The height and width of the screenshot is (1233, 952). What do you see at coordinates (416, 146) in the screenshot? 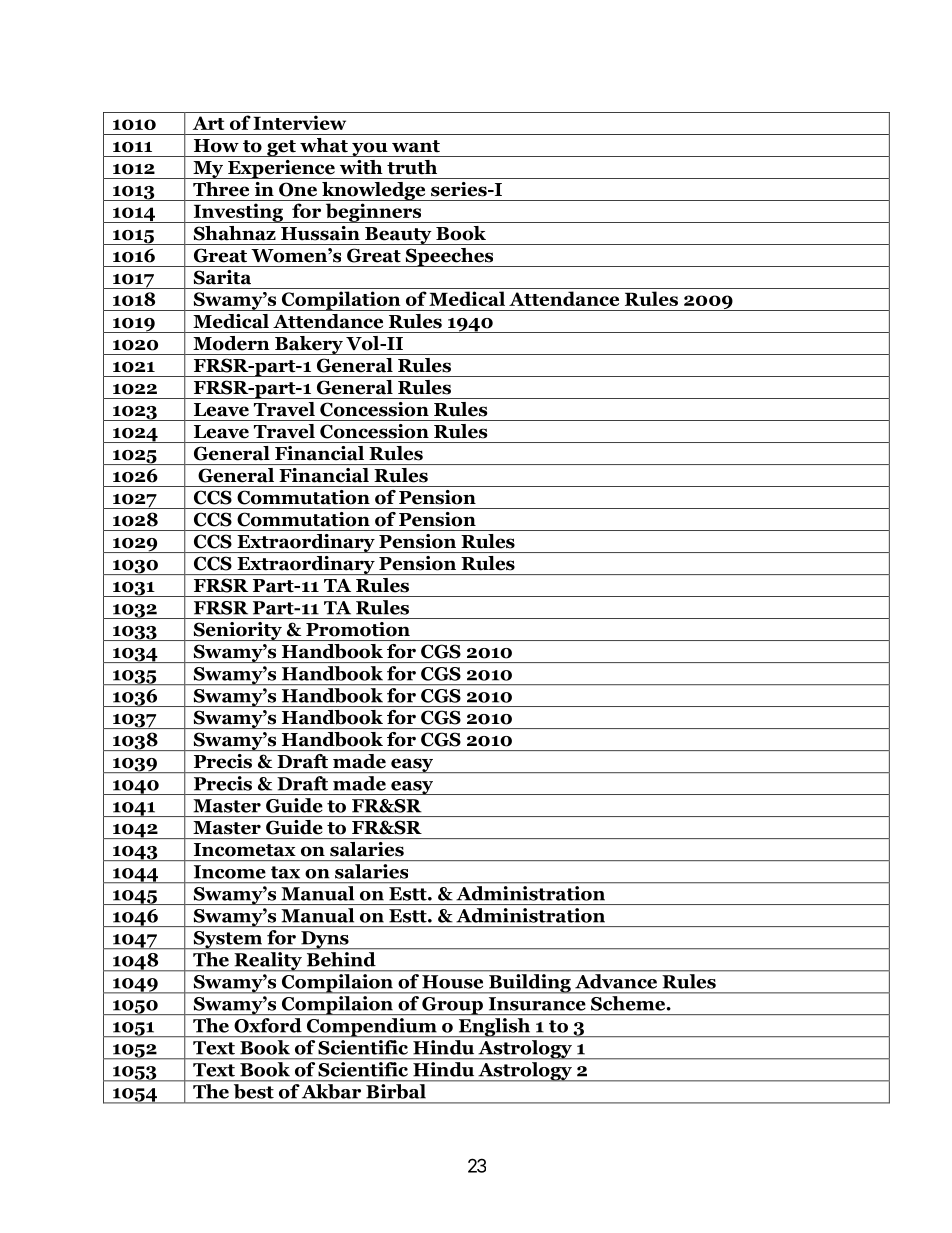
I see `want` at bounding box center [416, 146].
